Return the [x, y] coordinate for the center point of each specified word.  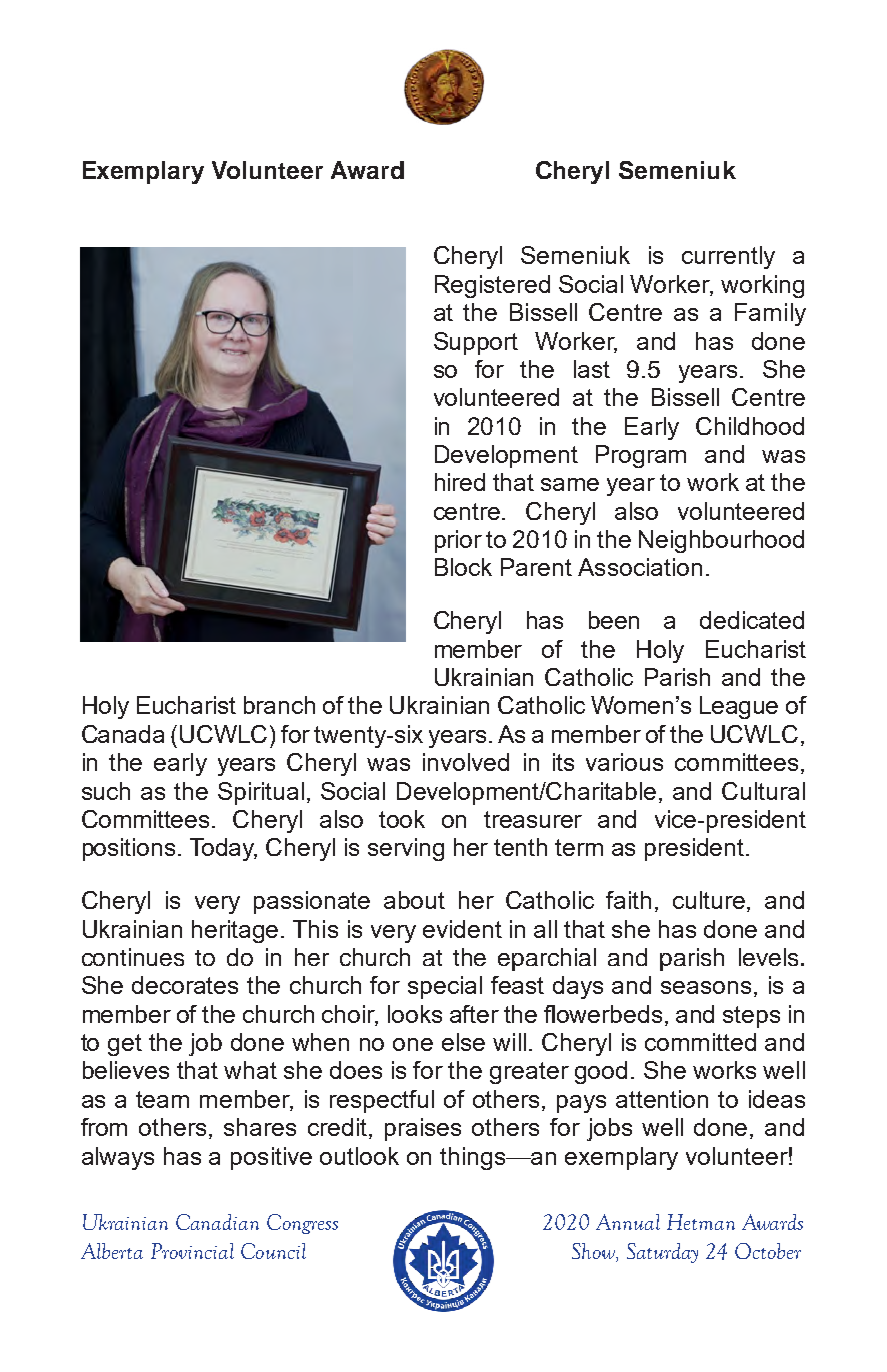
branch [279, 705]
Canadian [217, 1222]
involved [466, 762]
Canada [123, 734]
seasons [706, 987]
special [445, 987]
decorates [185, 985]
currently [728, 257]
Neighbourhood [721, 541]
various [624, 762]
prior [458, 541]
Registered [492, 286]
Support [476, 343]
